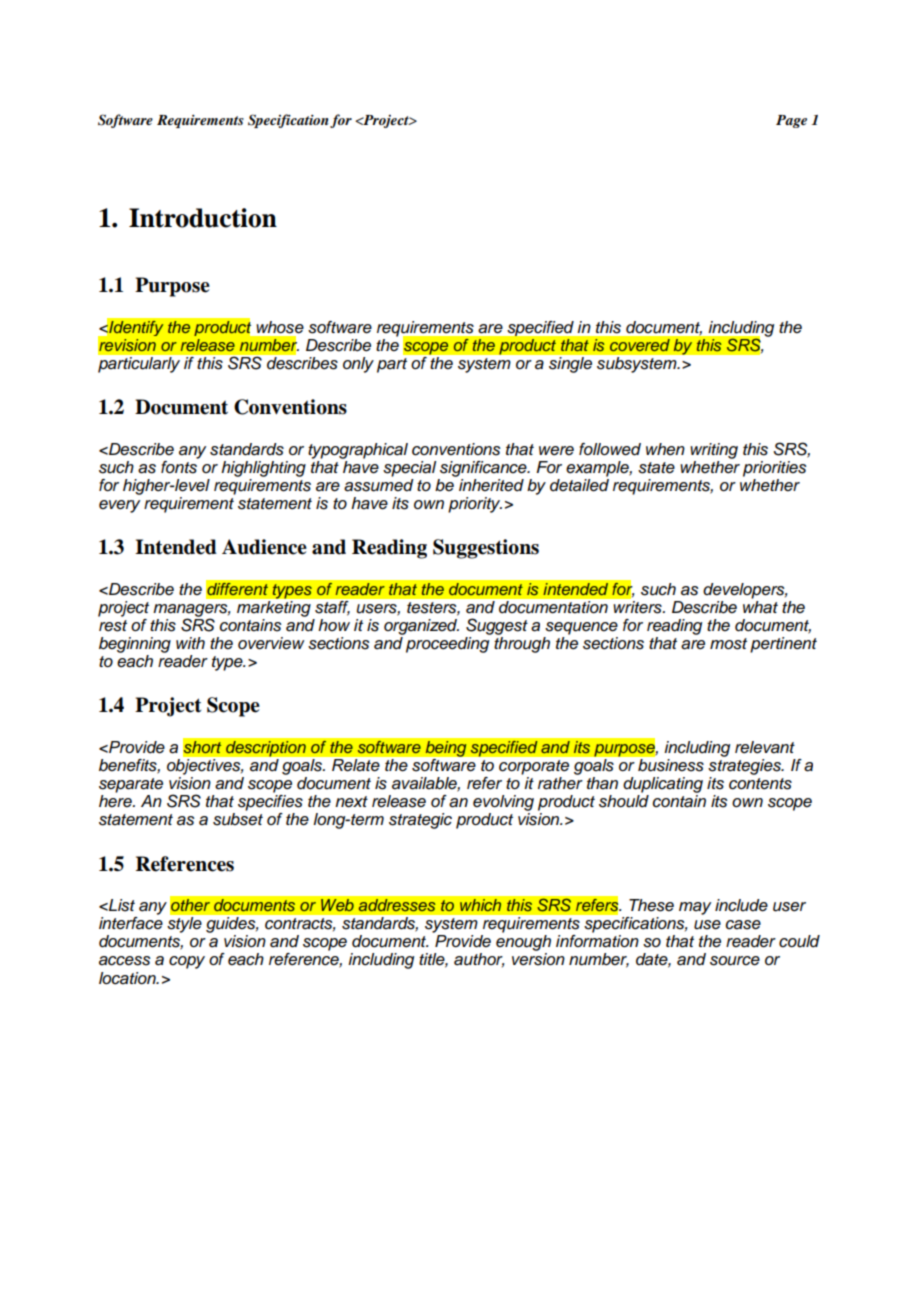 This screenshot has width=924, height=1308. I want to click on Page, so click(791, 121).
